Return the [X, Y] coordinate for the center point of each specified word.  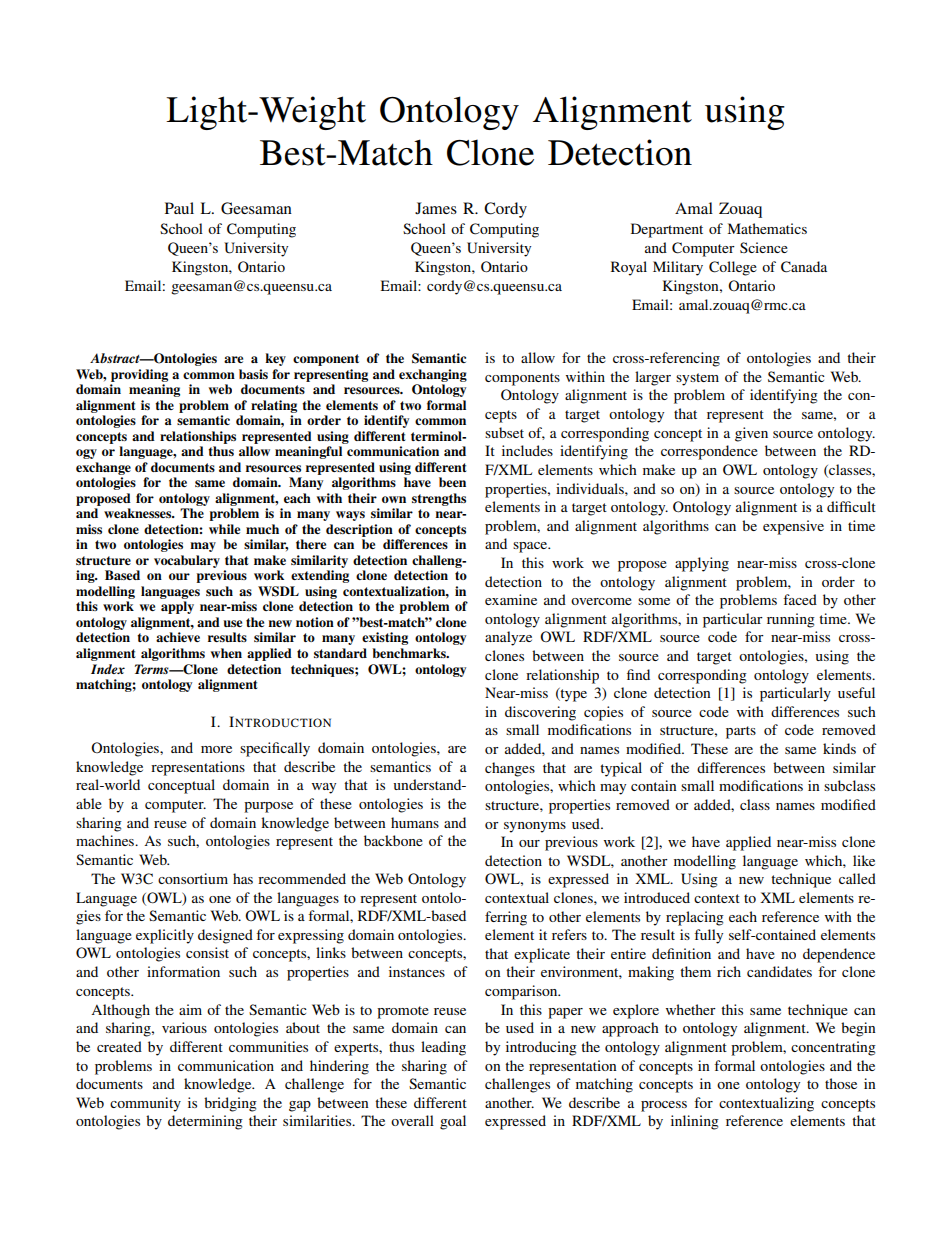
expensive [793, 527]
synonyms [535, 827]
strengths [439, 499]
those [841, 1083]
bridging [230, 1104]
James [436, 208]
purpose [268, 807]
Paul [179, 208]
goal [453, 1122]
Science [764, 247]
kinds [839, 748]
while [224, 529]
